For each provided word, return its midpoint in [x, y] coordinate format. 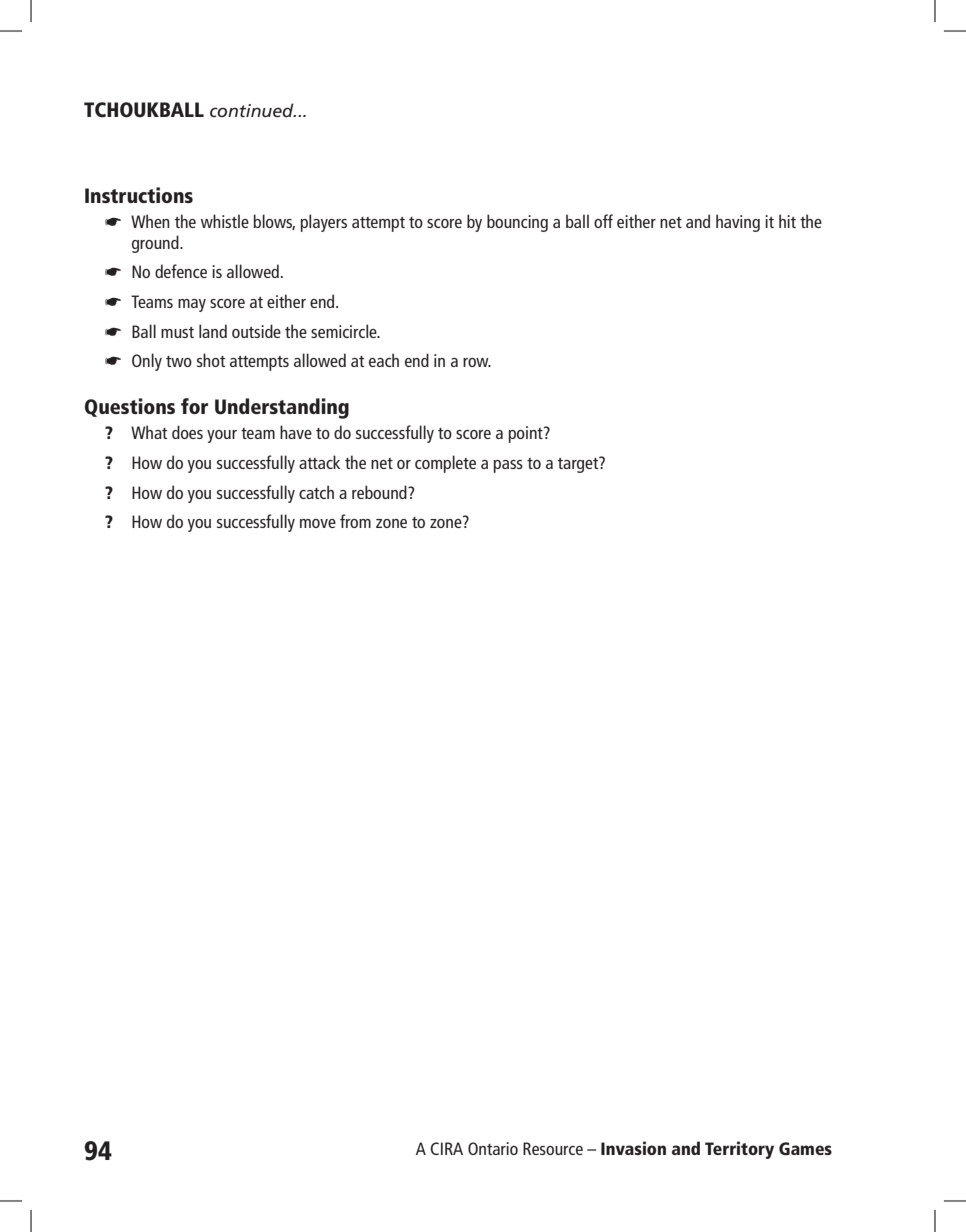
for [194, 406]
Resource [553, 1148]
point [526, 434]
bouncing [517, 223]
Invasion [633, 1148]
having [738, 223]
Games [805, 1149]
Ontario [493, 1148]
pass [508, 466]
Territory [739, 1150]
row [477, 362]
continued [253, 110]
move [318, 523]
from [355, 521]
